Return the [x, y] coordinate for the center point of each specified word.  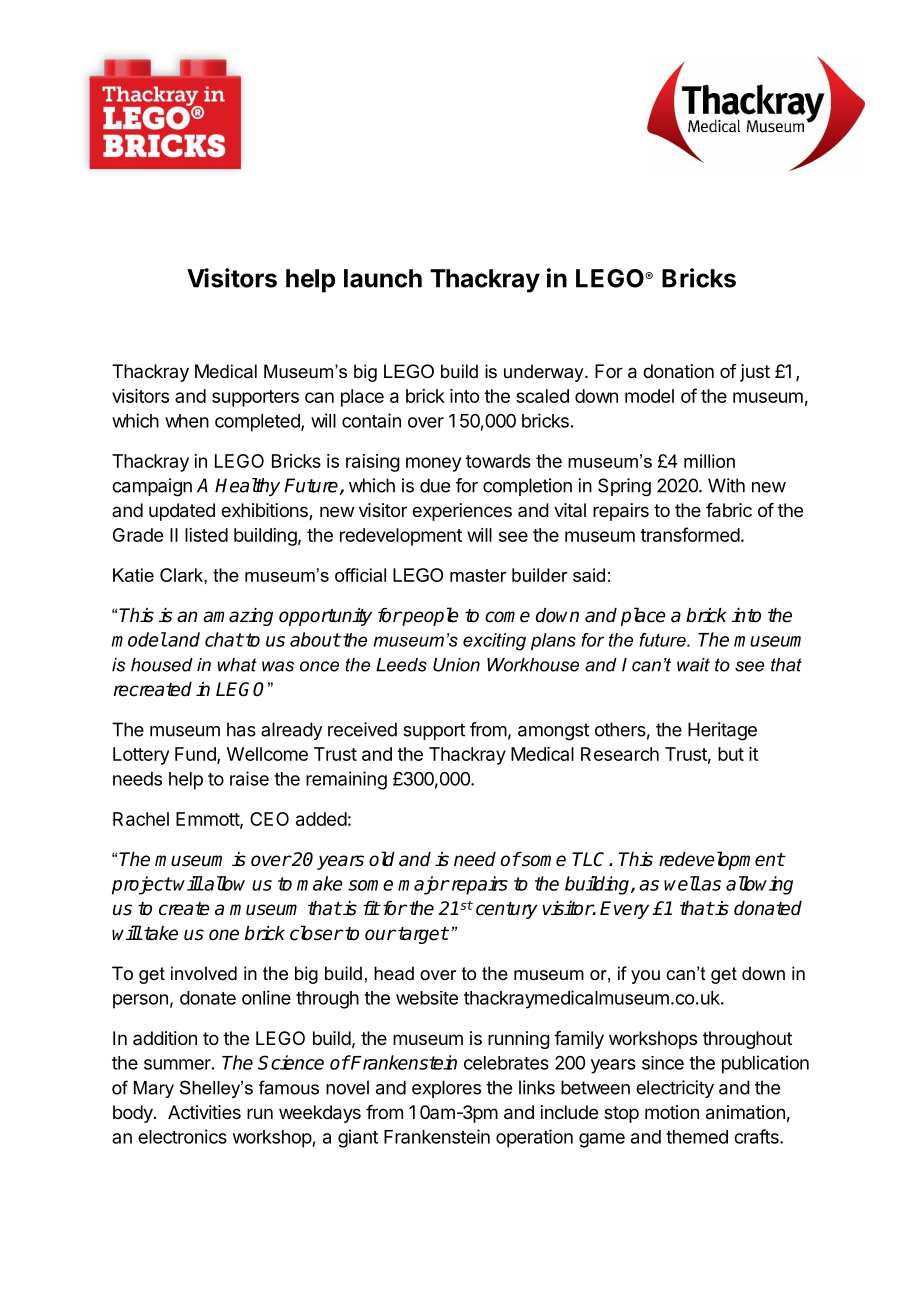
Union [456, 665]
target [422, 935]
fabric [729, 510]
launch [383, 278]
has [241, 729]
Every [624, 910]
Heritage [722, 731]
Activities [204, 1112]
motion [672, 1112]
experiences [462, 512]
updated [182, 512]
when [187, 421]
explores [446, 1089]
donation [678, 371]
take [160, 933]
